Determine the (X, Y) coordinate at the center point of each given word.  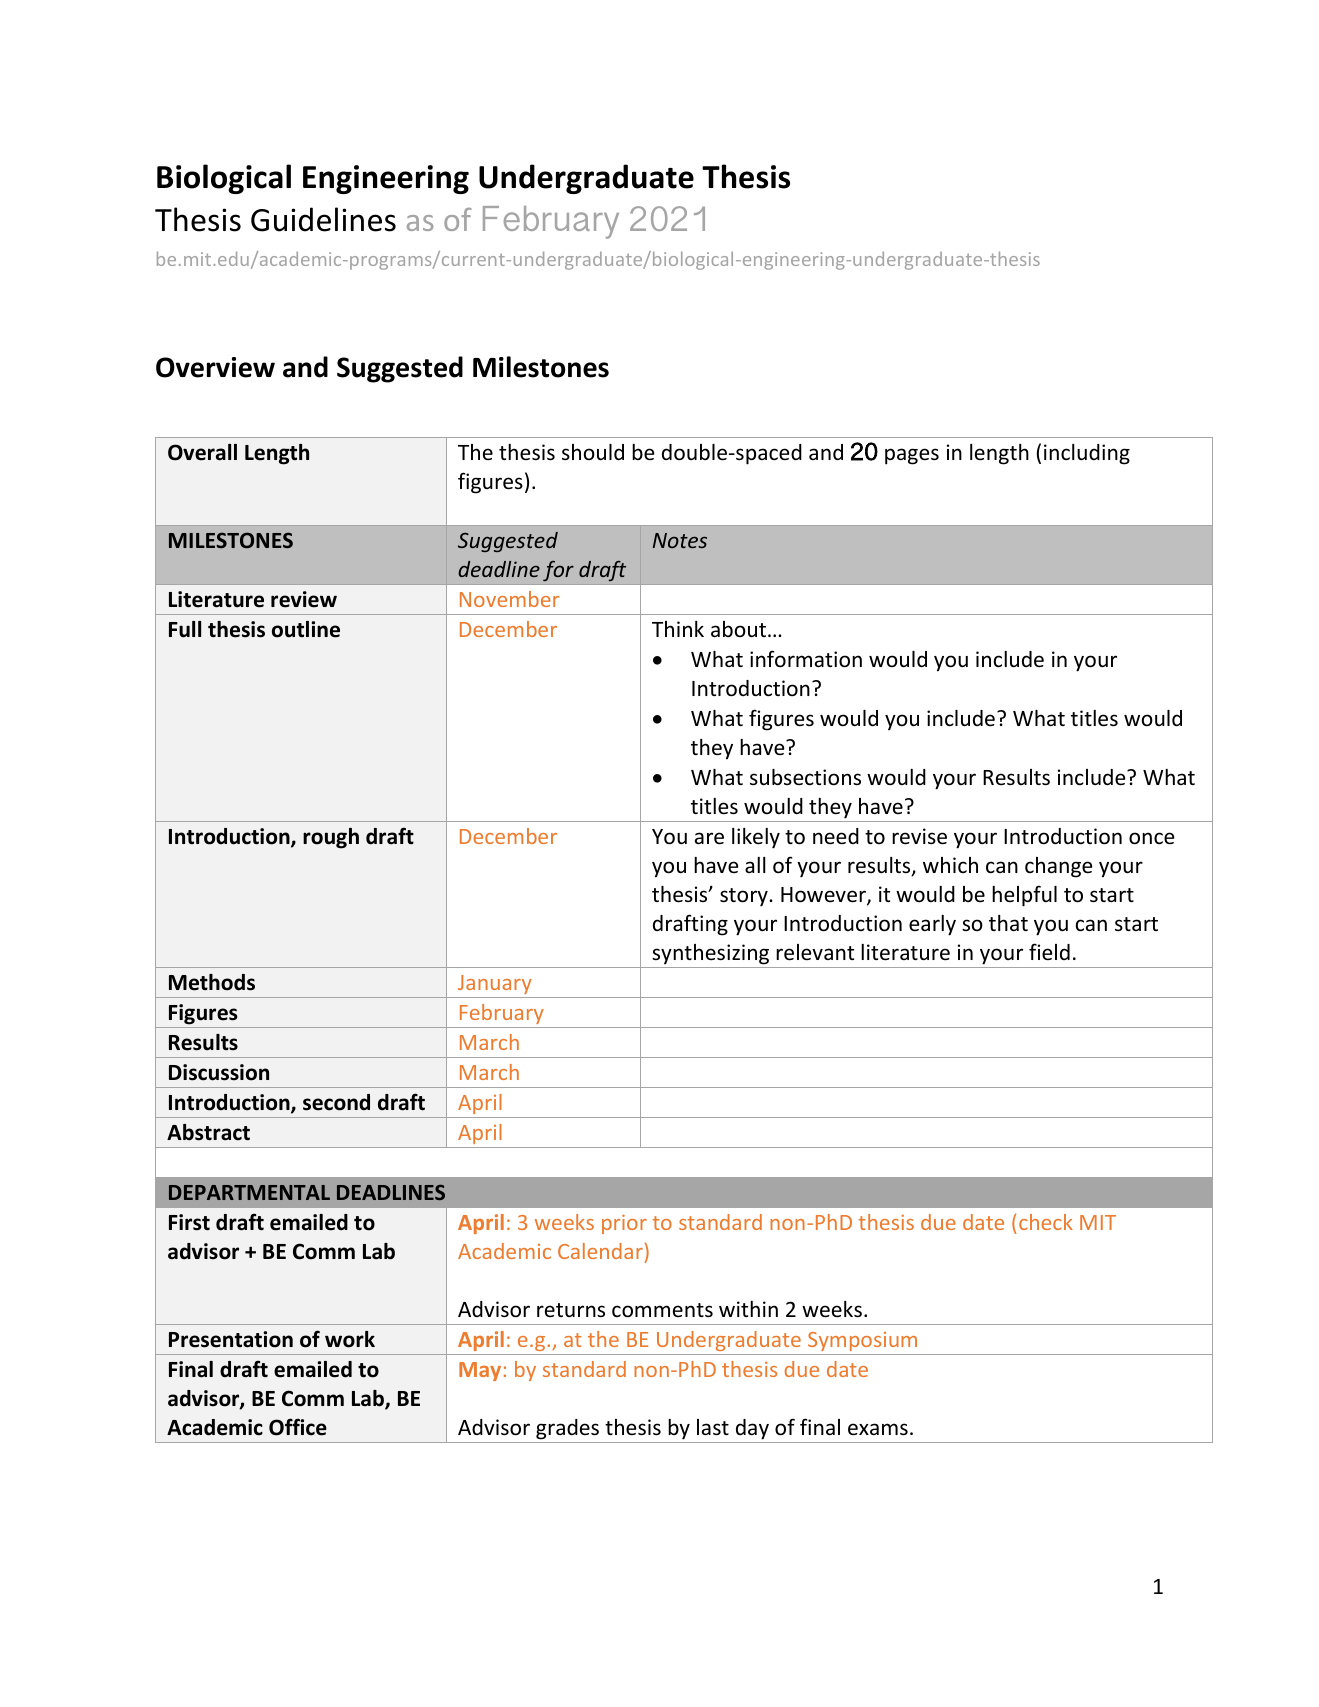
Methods (212, 982)
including (1087, 454)
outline (306, 629)
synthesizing (710, 954)
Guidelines (323, 219)
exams (878, 1429)
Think (678, 629)
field (1049, 952)
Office (298, 1427)
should (593, 452)
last (713, 1427)
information (806, 659)
